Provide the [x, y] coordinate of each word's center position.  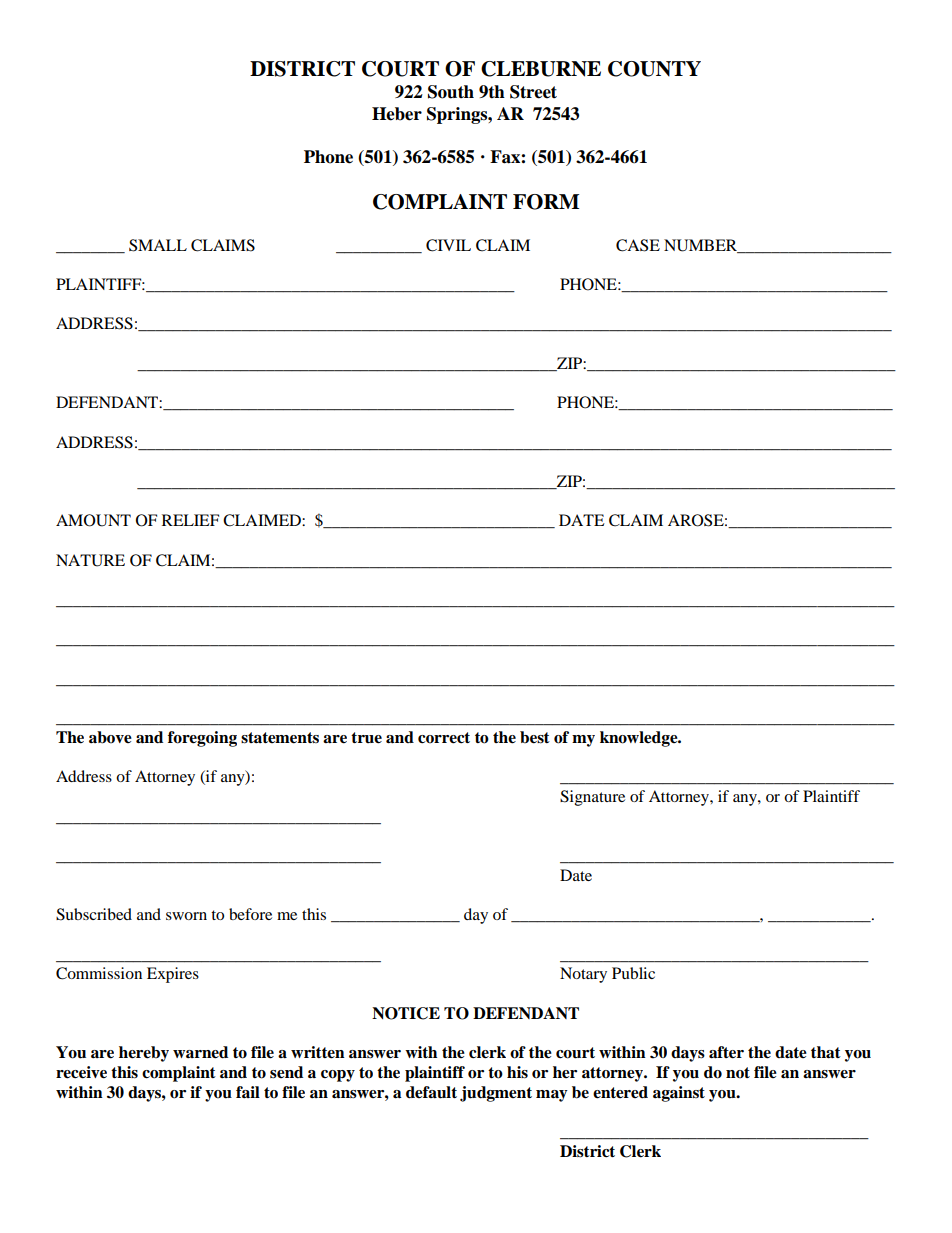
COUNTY [654, 69]
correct [444, 738]
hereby [144, 1054]
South [451, 92]
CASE [638, 245]
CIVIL [448, 245]
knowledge [640, 739]
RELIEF [190, 520]
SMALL [158, 245]
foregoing [202, 739]
